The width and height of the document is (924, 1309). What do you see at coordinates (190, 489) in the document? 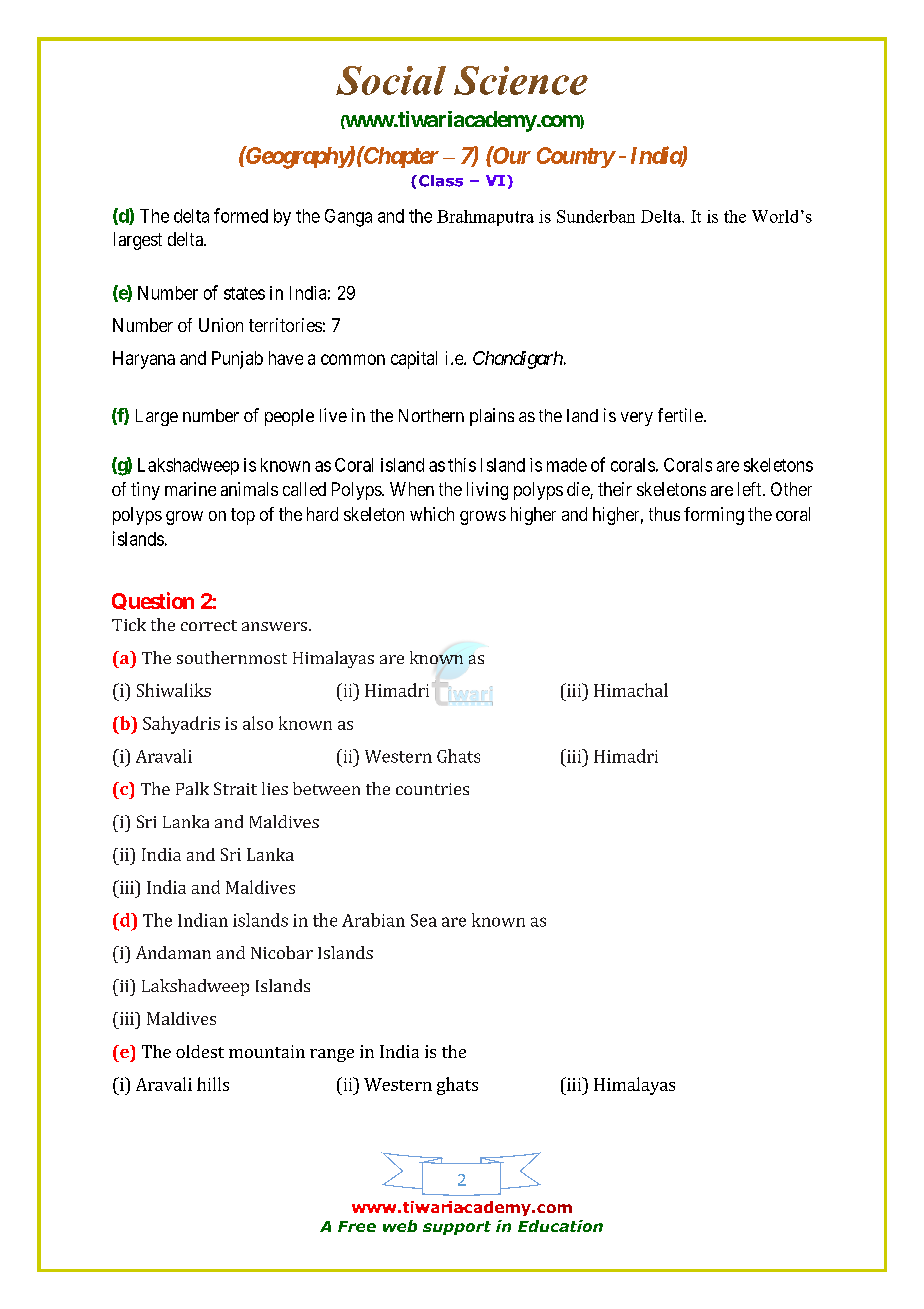
I see `marine` at bounding box center [190, 489].
